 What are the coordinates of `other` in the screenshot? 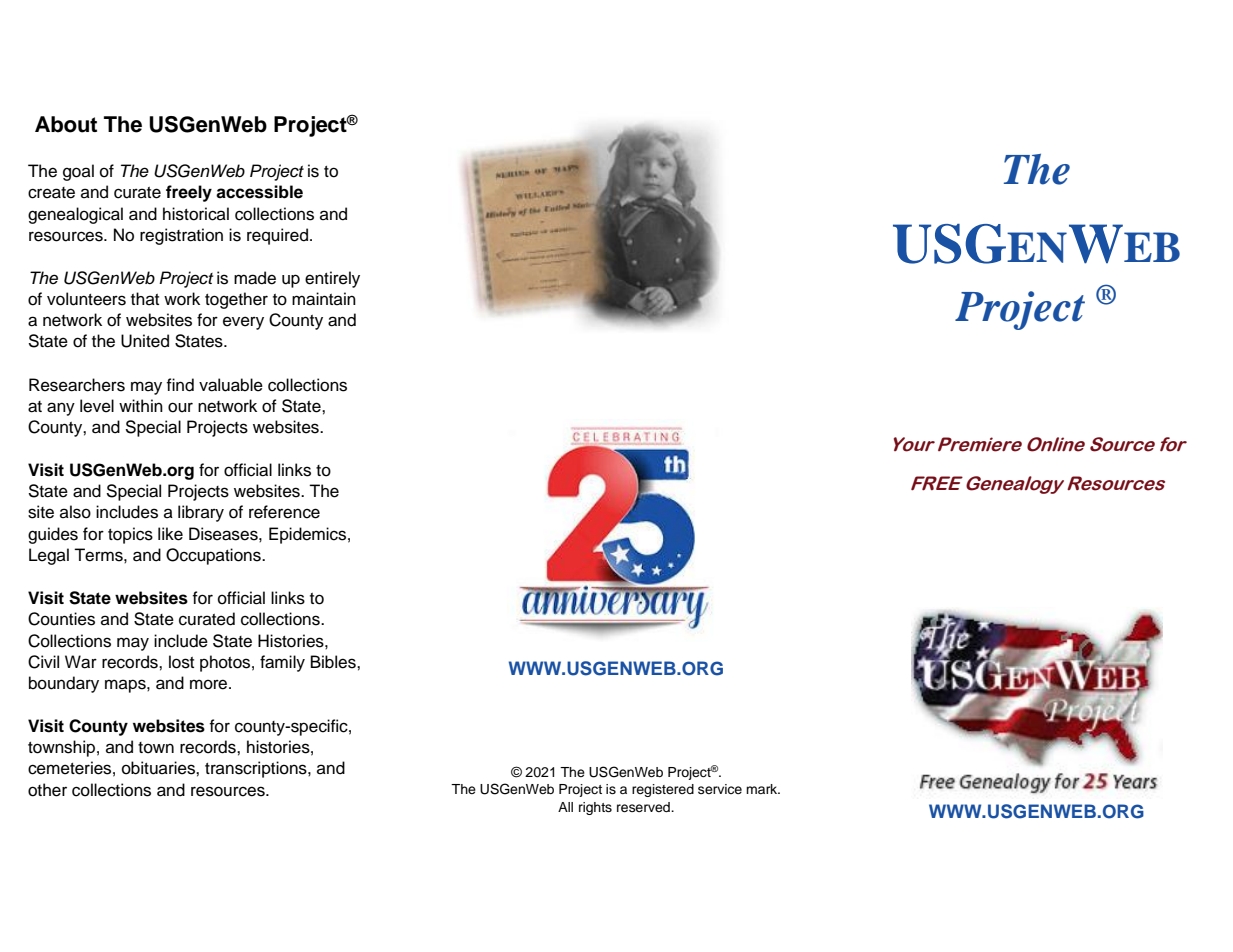 It's located at (47, 790).
